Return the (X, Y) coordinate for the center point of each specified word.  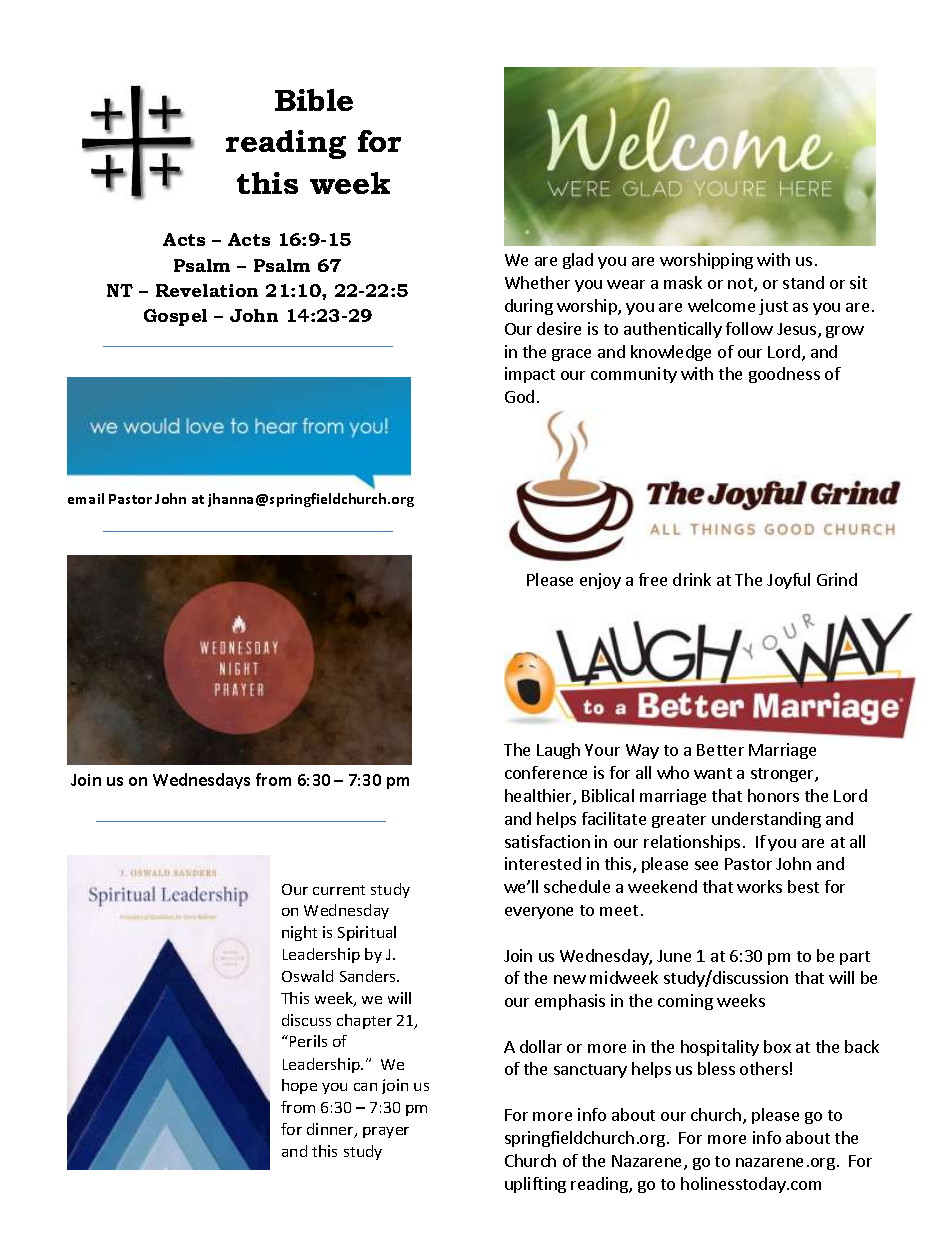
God (519, 396)
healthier (539, 797)
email (86, 498)
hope (299, 1086)
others (764, 1068)
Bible (314, 100)
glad (578, 261)
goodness (784, 375)
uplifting (535, 1185)
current (339, 890)
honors (773, 795)
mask (683, 282)
